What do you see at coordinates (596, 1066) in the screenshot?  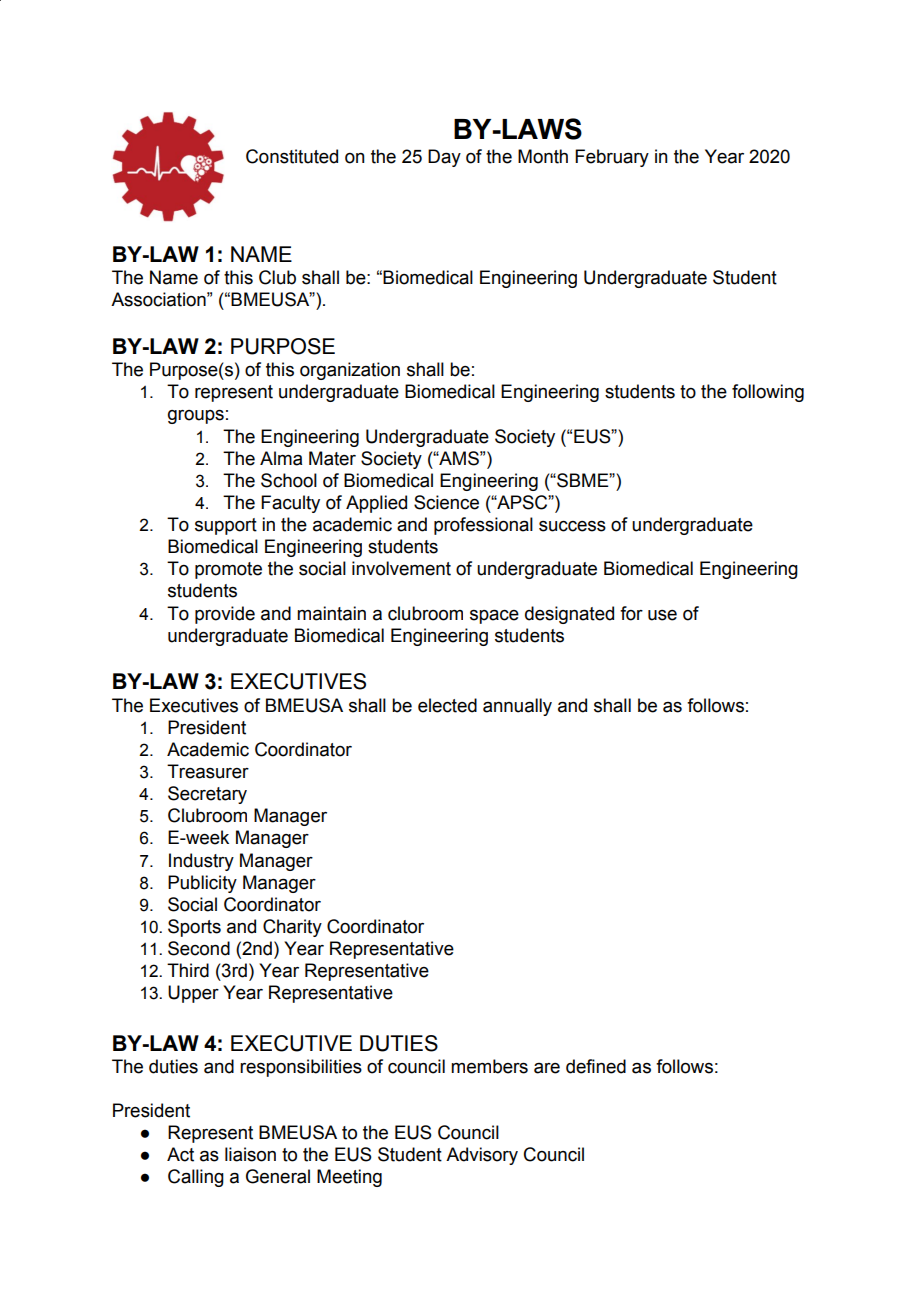 I see `defined` at bounding box center [596, 1066].
